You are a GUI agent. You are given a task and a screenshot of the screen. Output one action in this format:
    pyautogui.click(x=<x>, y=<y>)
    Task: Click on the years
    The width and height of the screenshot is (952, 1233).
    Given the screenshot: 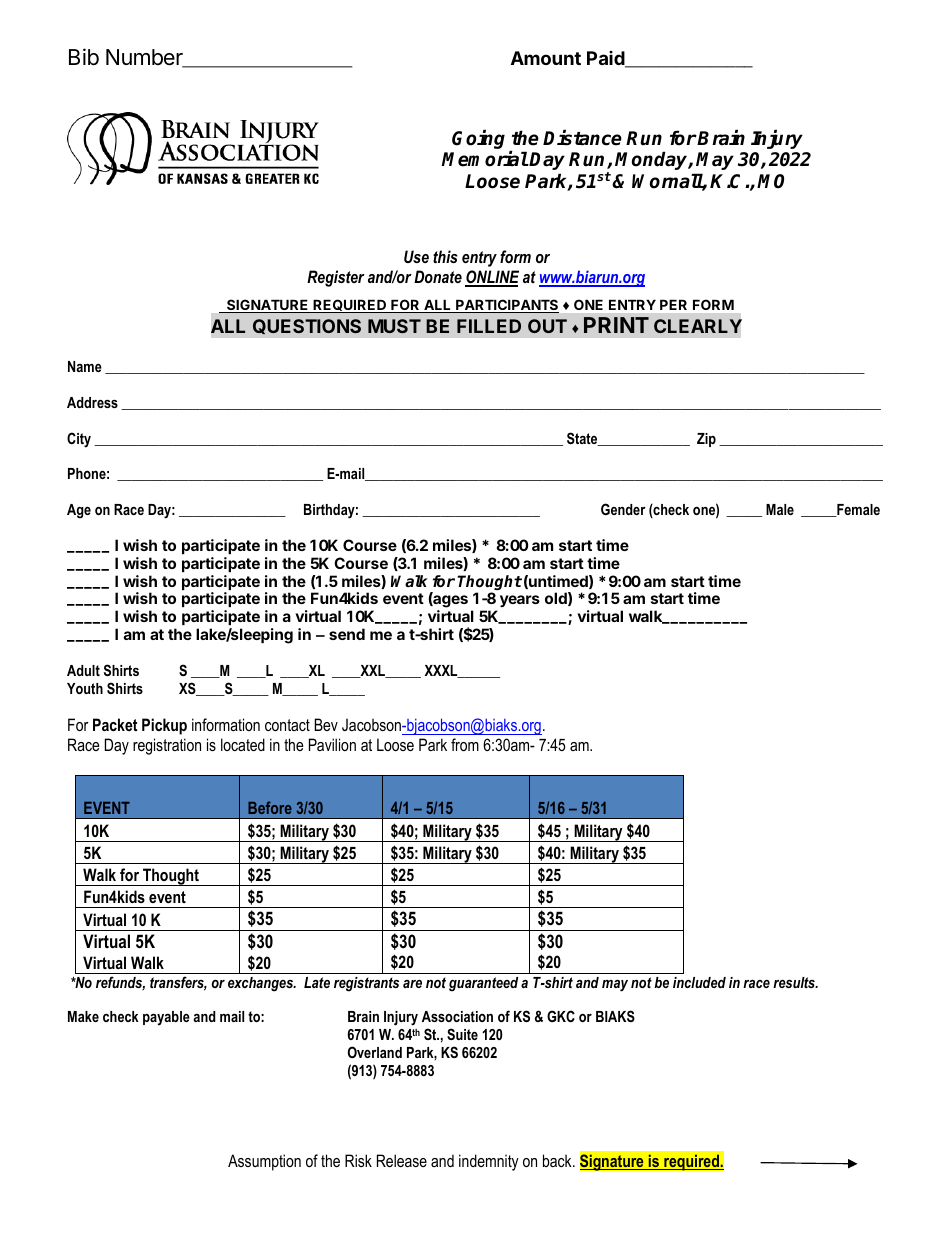 What is the action you would take?
    pyautogui.click(x=518, y=603)
